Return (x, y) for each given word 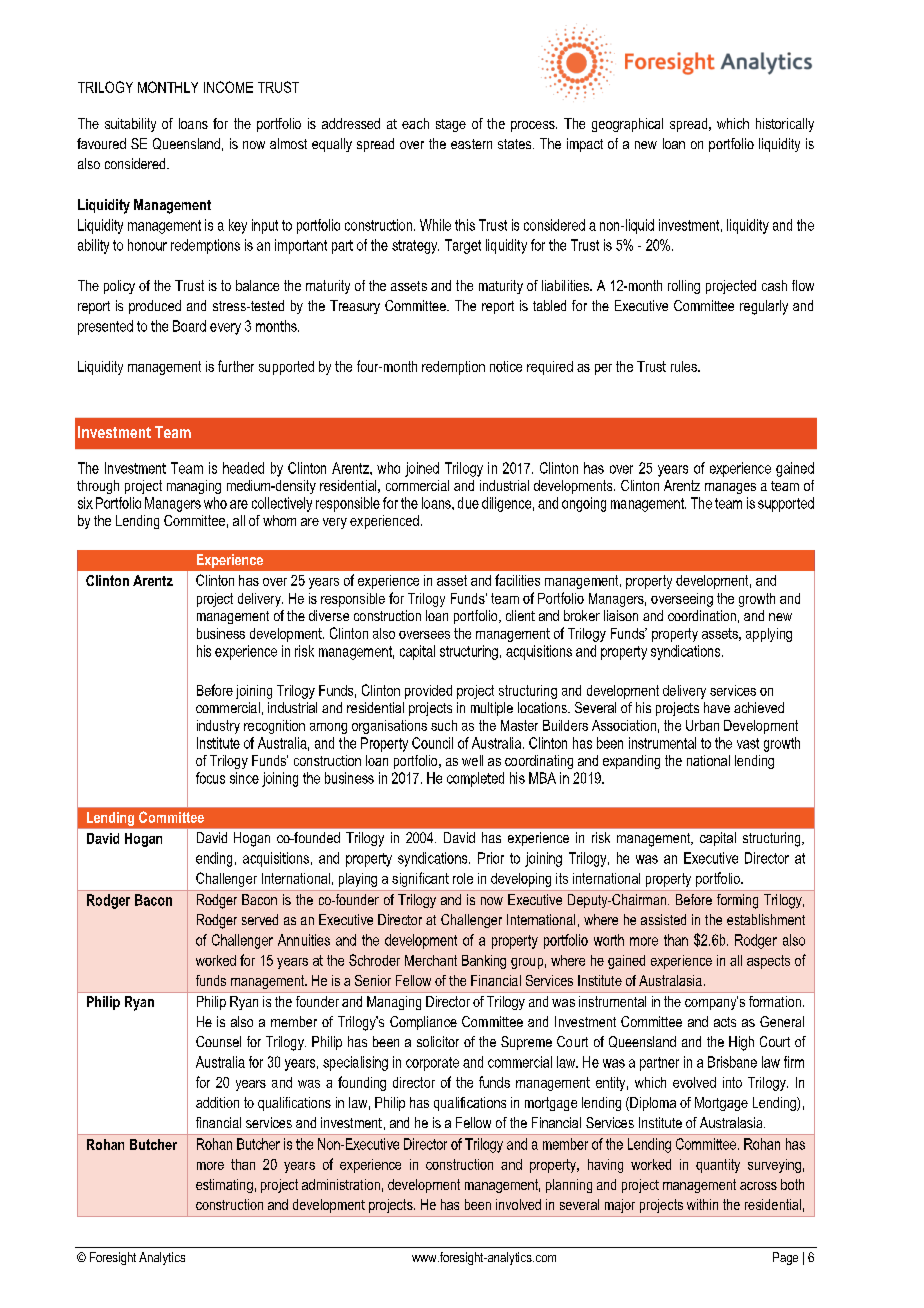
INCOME (228, 87)
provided (428, 692)
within (702, 1204)
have (717, 707)
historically (785, 125)
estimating (224, 1186)
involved (518, 1204)
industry (218, 727)
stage (451, 125)
